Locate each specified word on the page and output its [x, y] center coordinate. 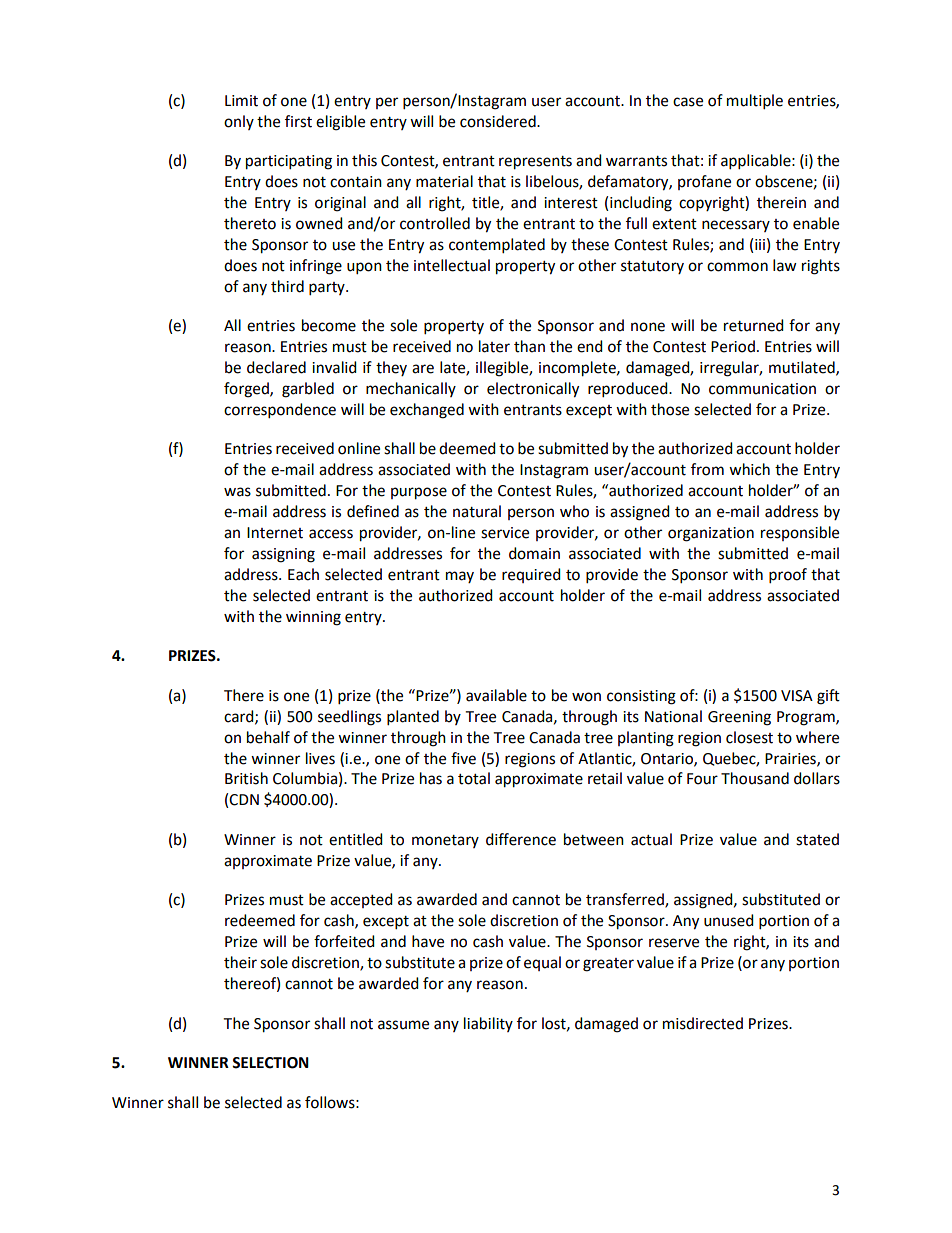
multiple [755, 102]
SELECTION [270, 1063]
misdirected [703, 1023]
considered [499, 121]
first [298, 121]
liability [488, 1024]
